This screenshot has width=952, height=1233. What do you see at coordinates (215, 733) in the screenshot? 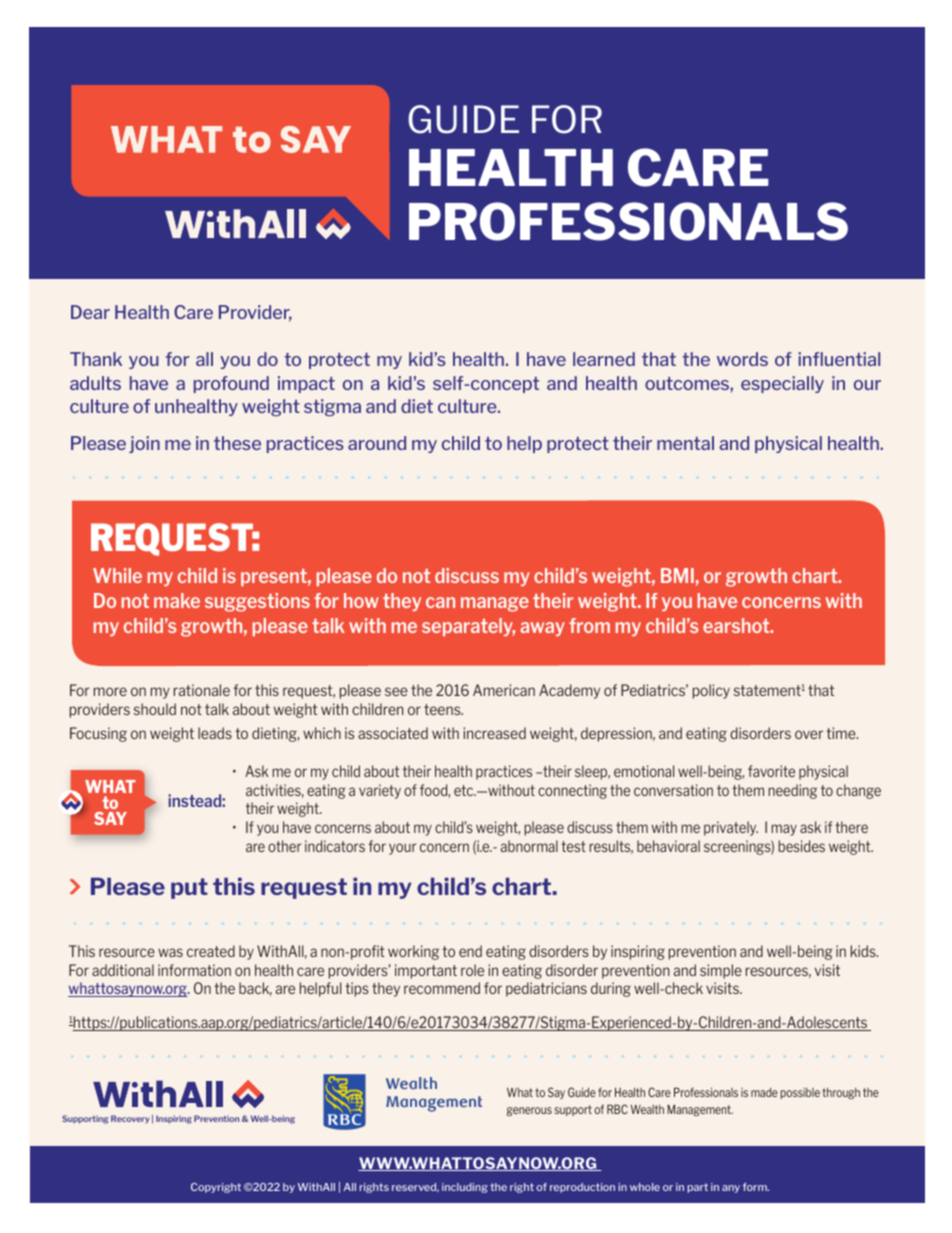
I see `leads` at bounding box center [215, 733].
